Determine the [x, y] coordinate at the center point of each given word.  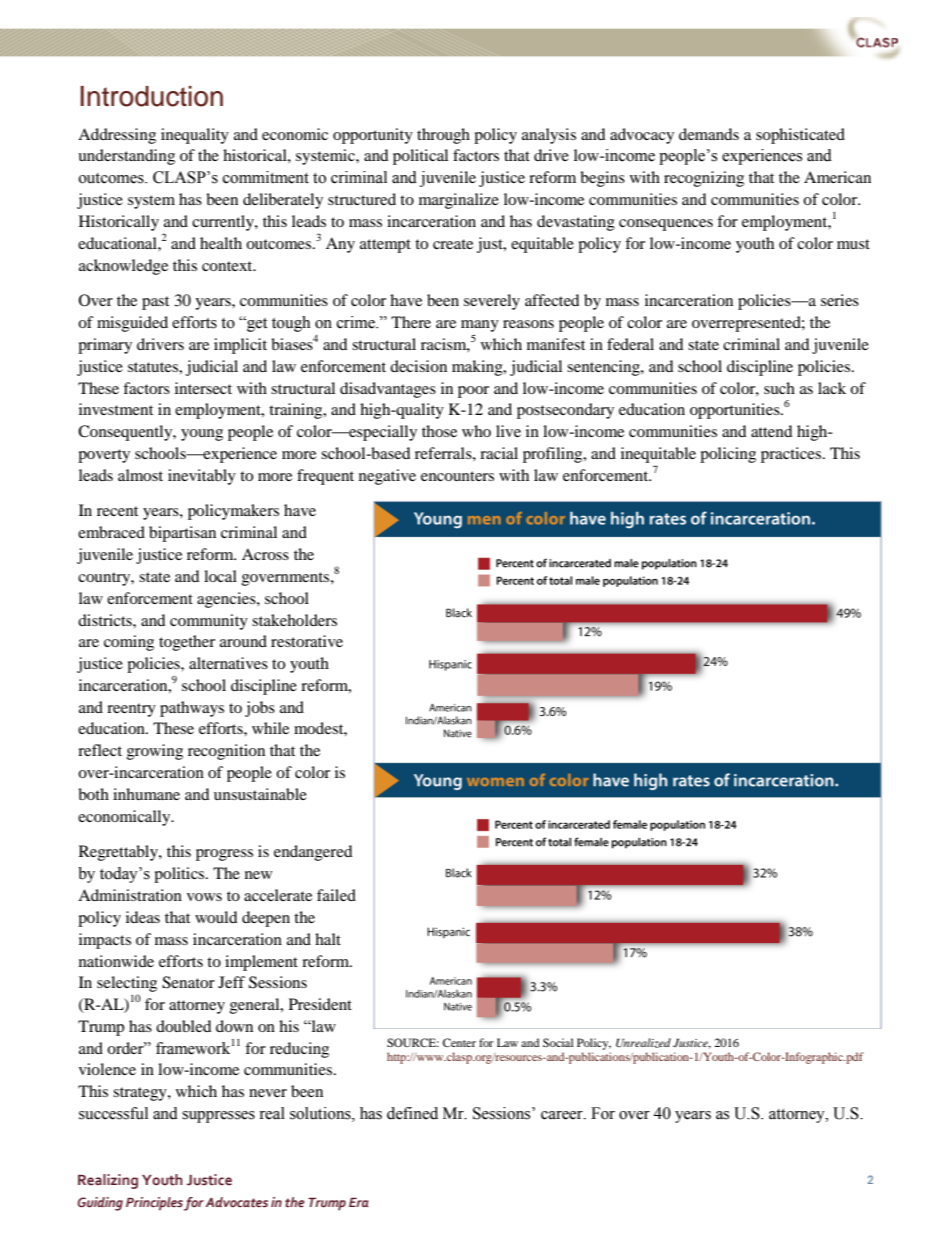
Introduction [152, 96]
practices [791, 455]
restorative [307, 641]
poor [473, 392]
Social [558, 1042]
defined [412, 1113]
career [563, 1115]
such [779, 388]
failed [336, 895]
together [187, 643]
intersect [203, 388]
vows [204, 897]
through [443, 136]
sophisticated [800, 136]
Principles [154, 1204]
